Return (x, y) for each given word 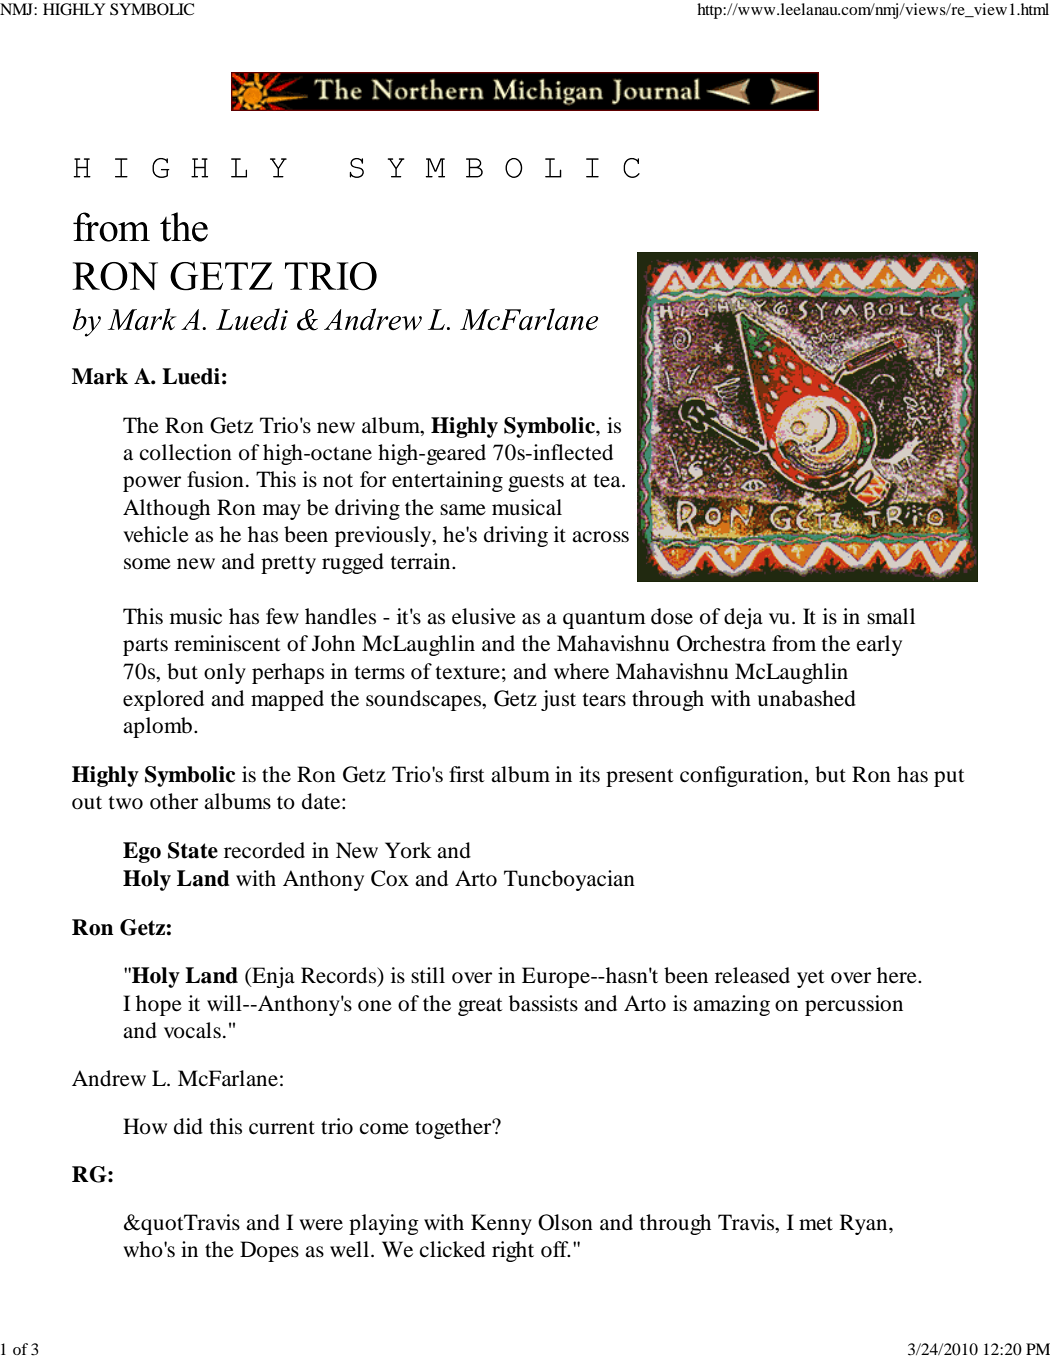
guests (536, 483)
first (467, 774)
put (949, 778)
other (174, 801)
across (600, 537)
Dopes (269, 1251)
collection (186, 452)
